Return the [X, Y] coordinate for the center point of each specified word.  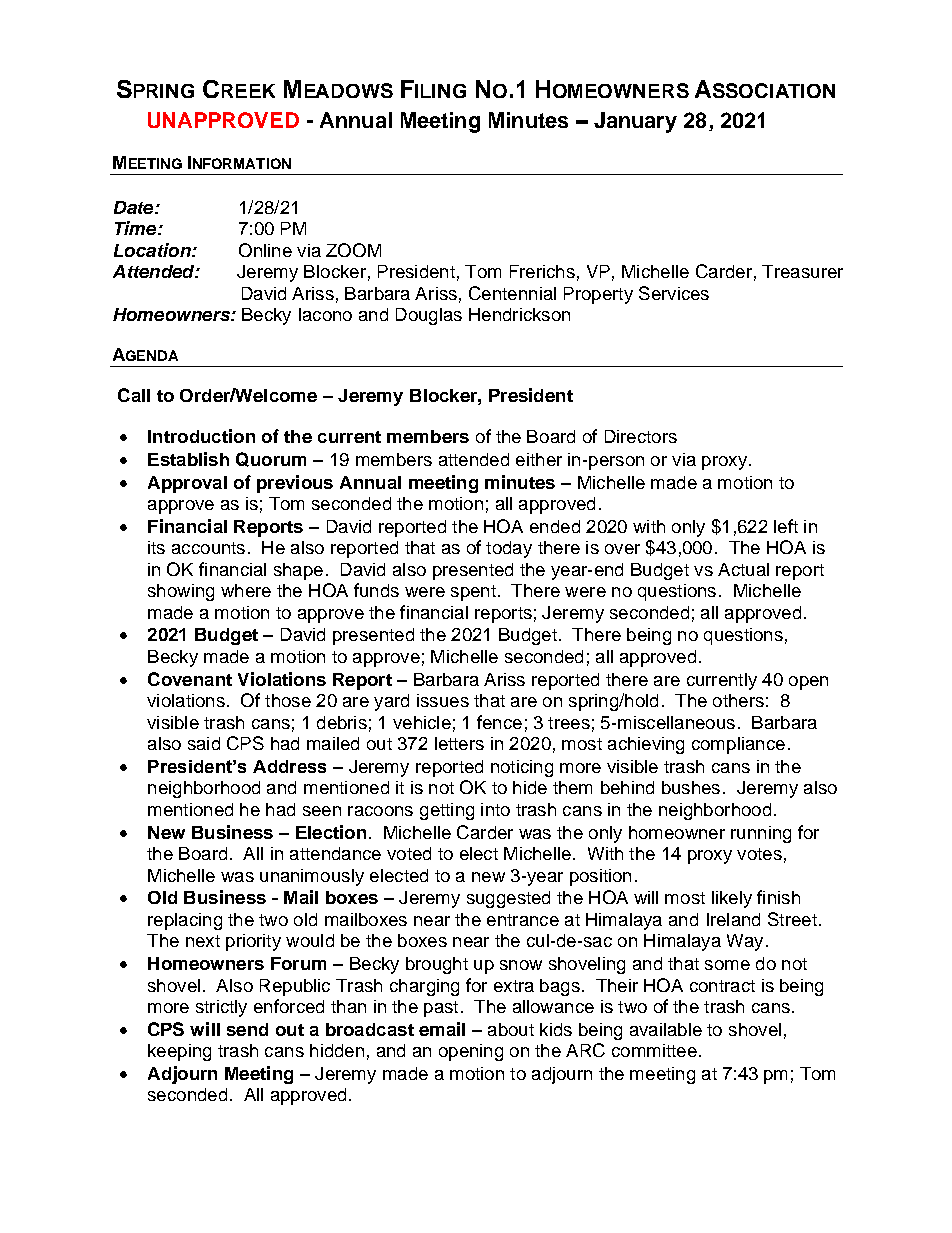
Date [135, 207]
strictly [221, 1008]
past [441, 1009]
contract [722, 986]
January [635, 122]
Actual [743, 569]
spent [473, 593]
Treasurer [802, 271]
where [246, 590]
